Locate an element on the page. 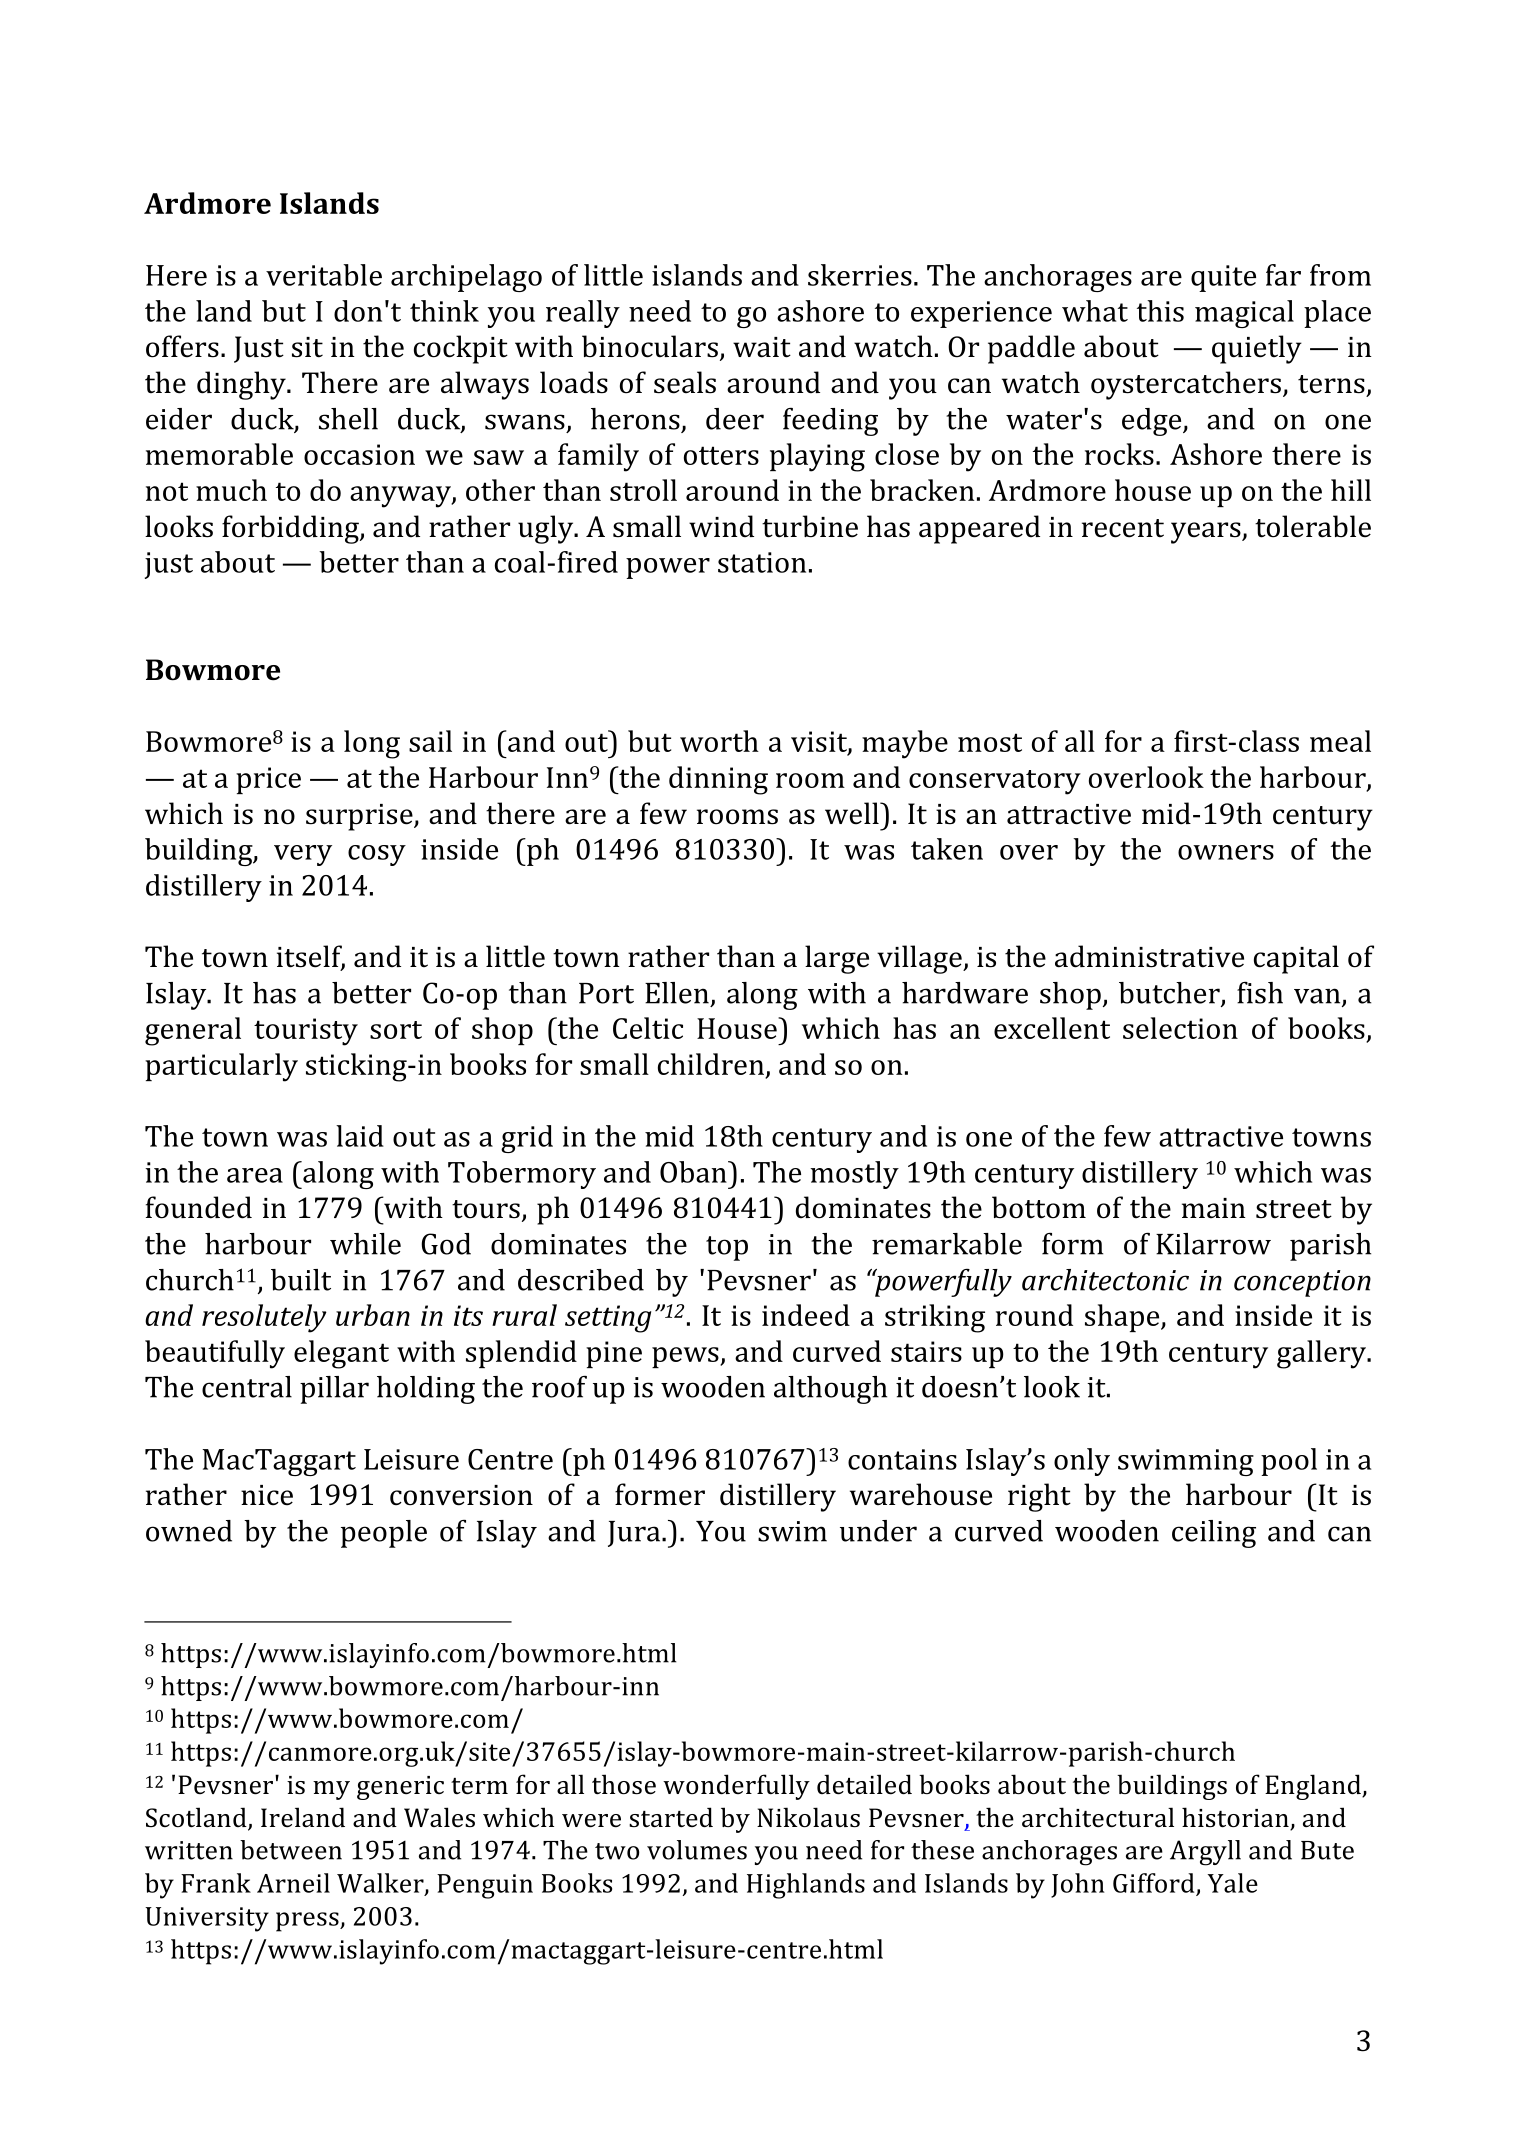 The height and width of the document is (2147, 1517). ceiling is located at coordinates (1214, 1534).
